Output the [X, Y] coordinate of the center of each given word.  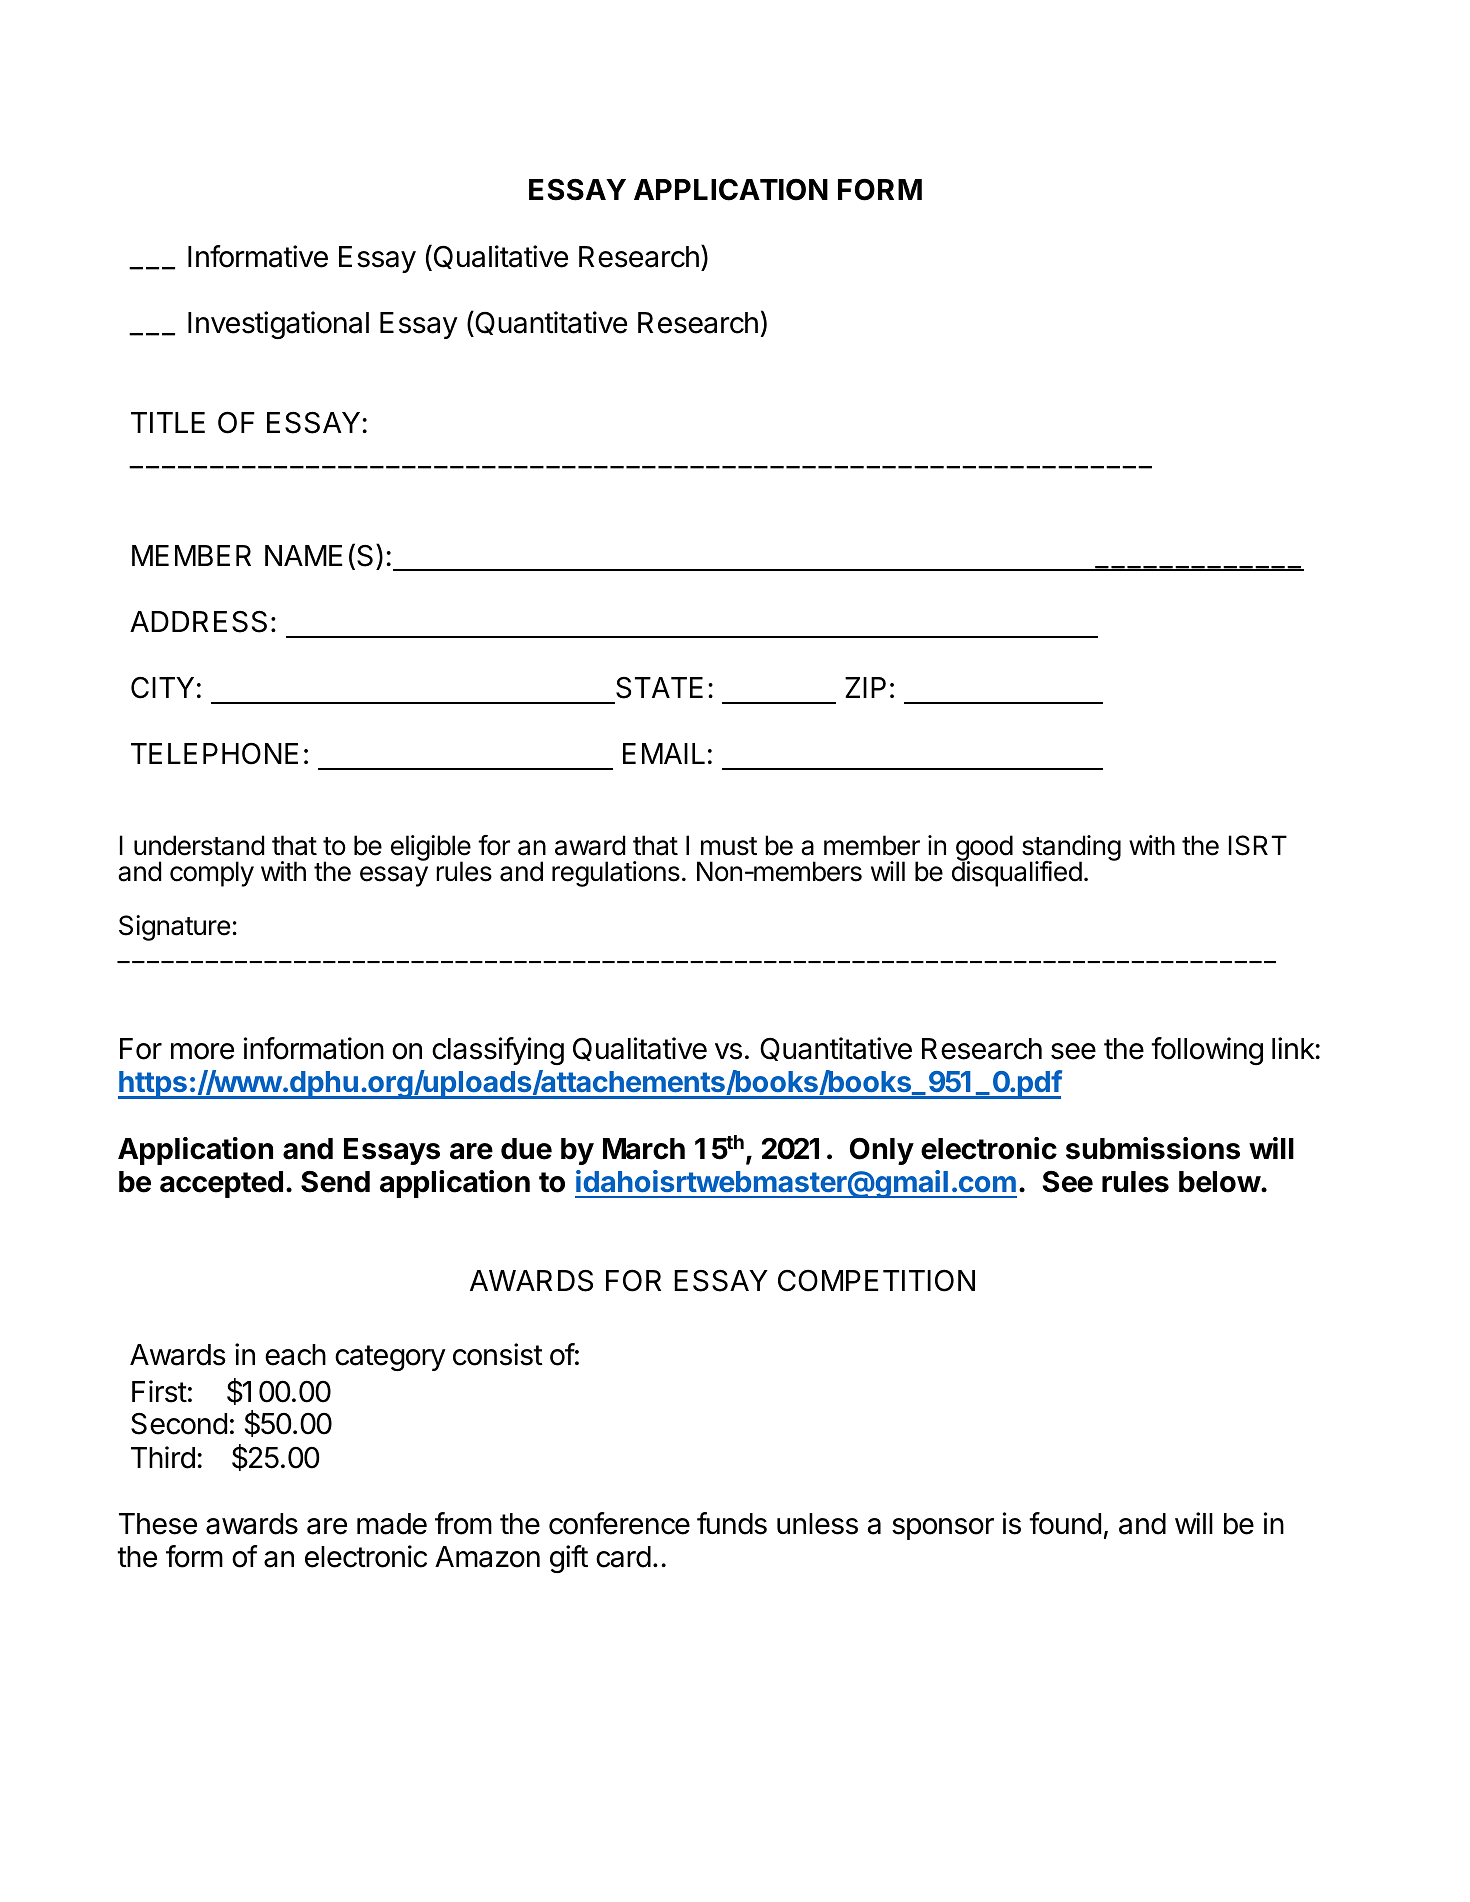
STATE [659, 688]
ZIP [865, 687]
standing [1071, 849]
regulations [616, 874]
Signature [174, 928]
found [1065, 1523]
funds [732, 1523]
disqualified [1017, 873]
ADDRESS [198, 621]
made [392, 1524]
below [1220, 1182]
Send [335, 1182]
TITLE [168, 422]
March [644, 1149]
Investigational [278, 325]
